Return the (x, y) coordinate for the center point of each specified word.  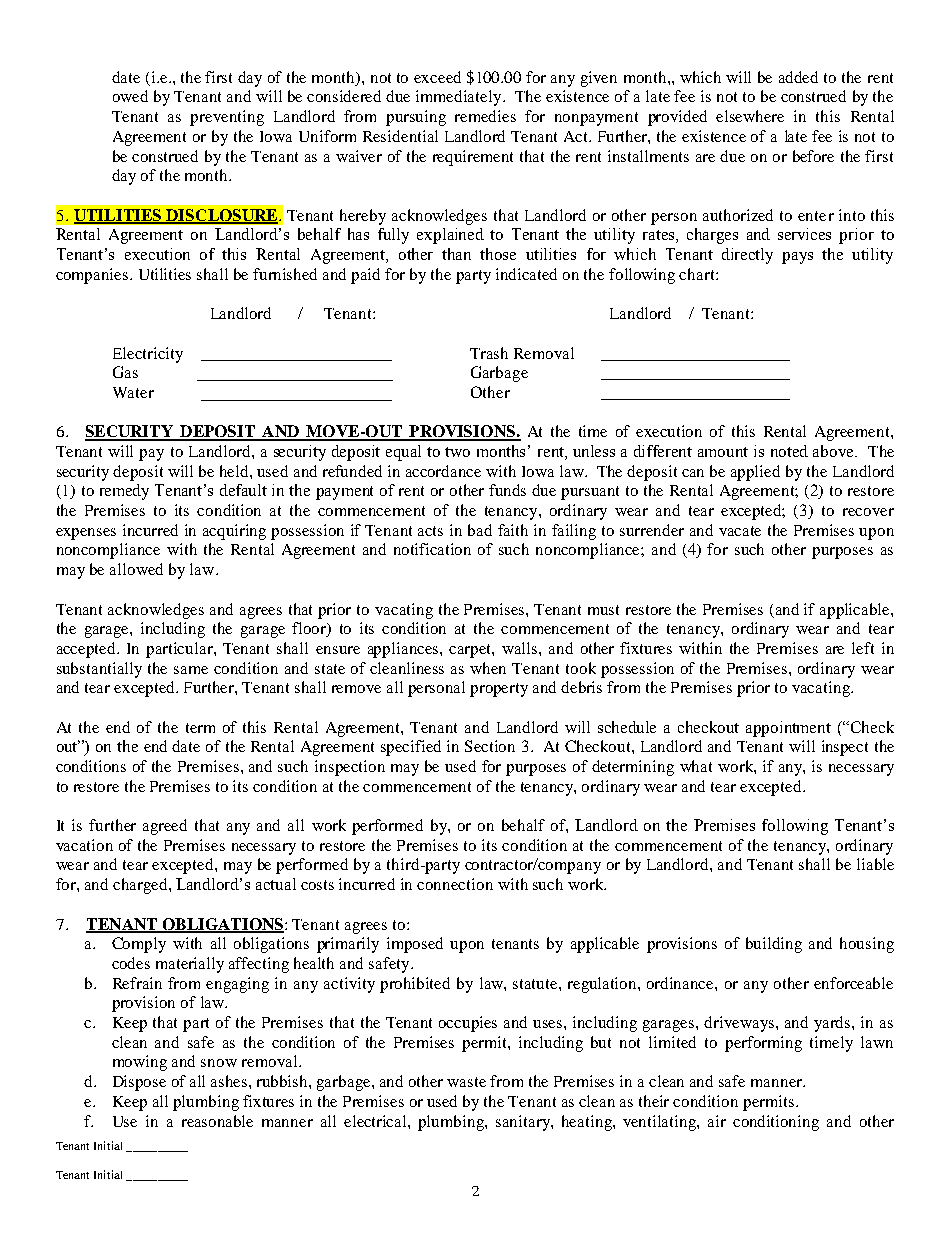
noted (789, 451)
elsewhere (750, 116)
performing (763, 1044)
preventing (227, 118)
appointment (788, 729)
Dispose (139, 1083)
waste (466, 1082)
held (235, 471)
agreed (165, 827)
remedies (485, 116)
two (457, 452)
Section (490, 746)
